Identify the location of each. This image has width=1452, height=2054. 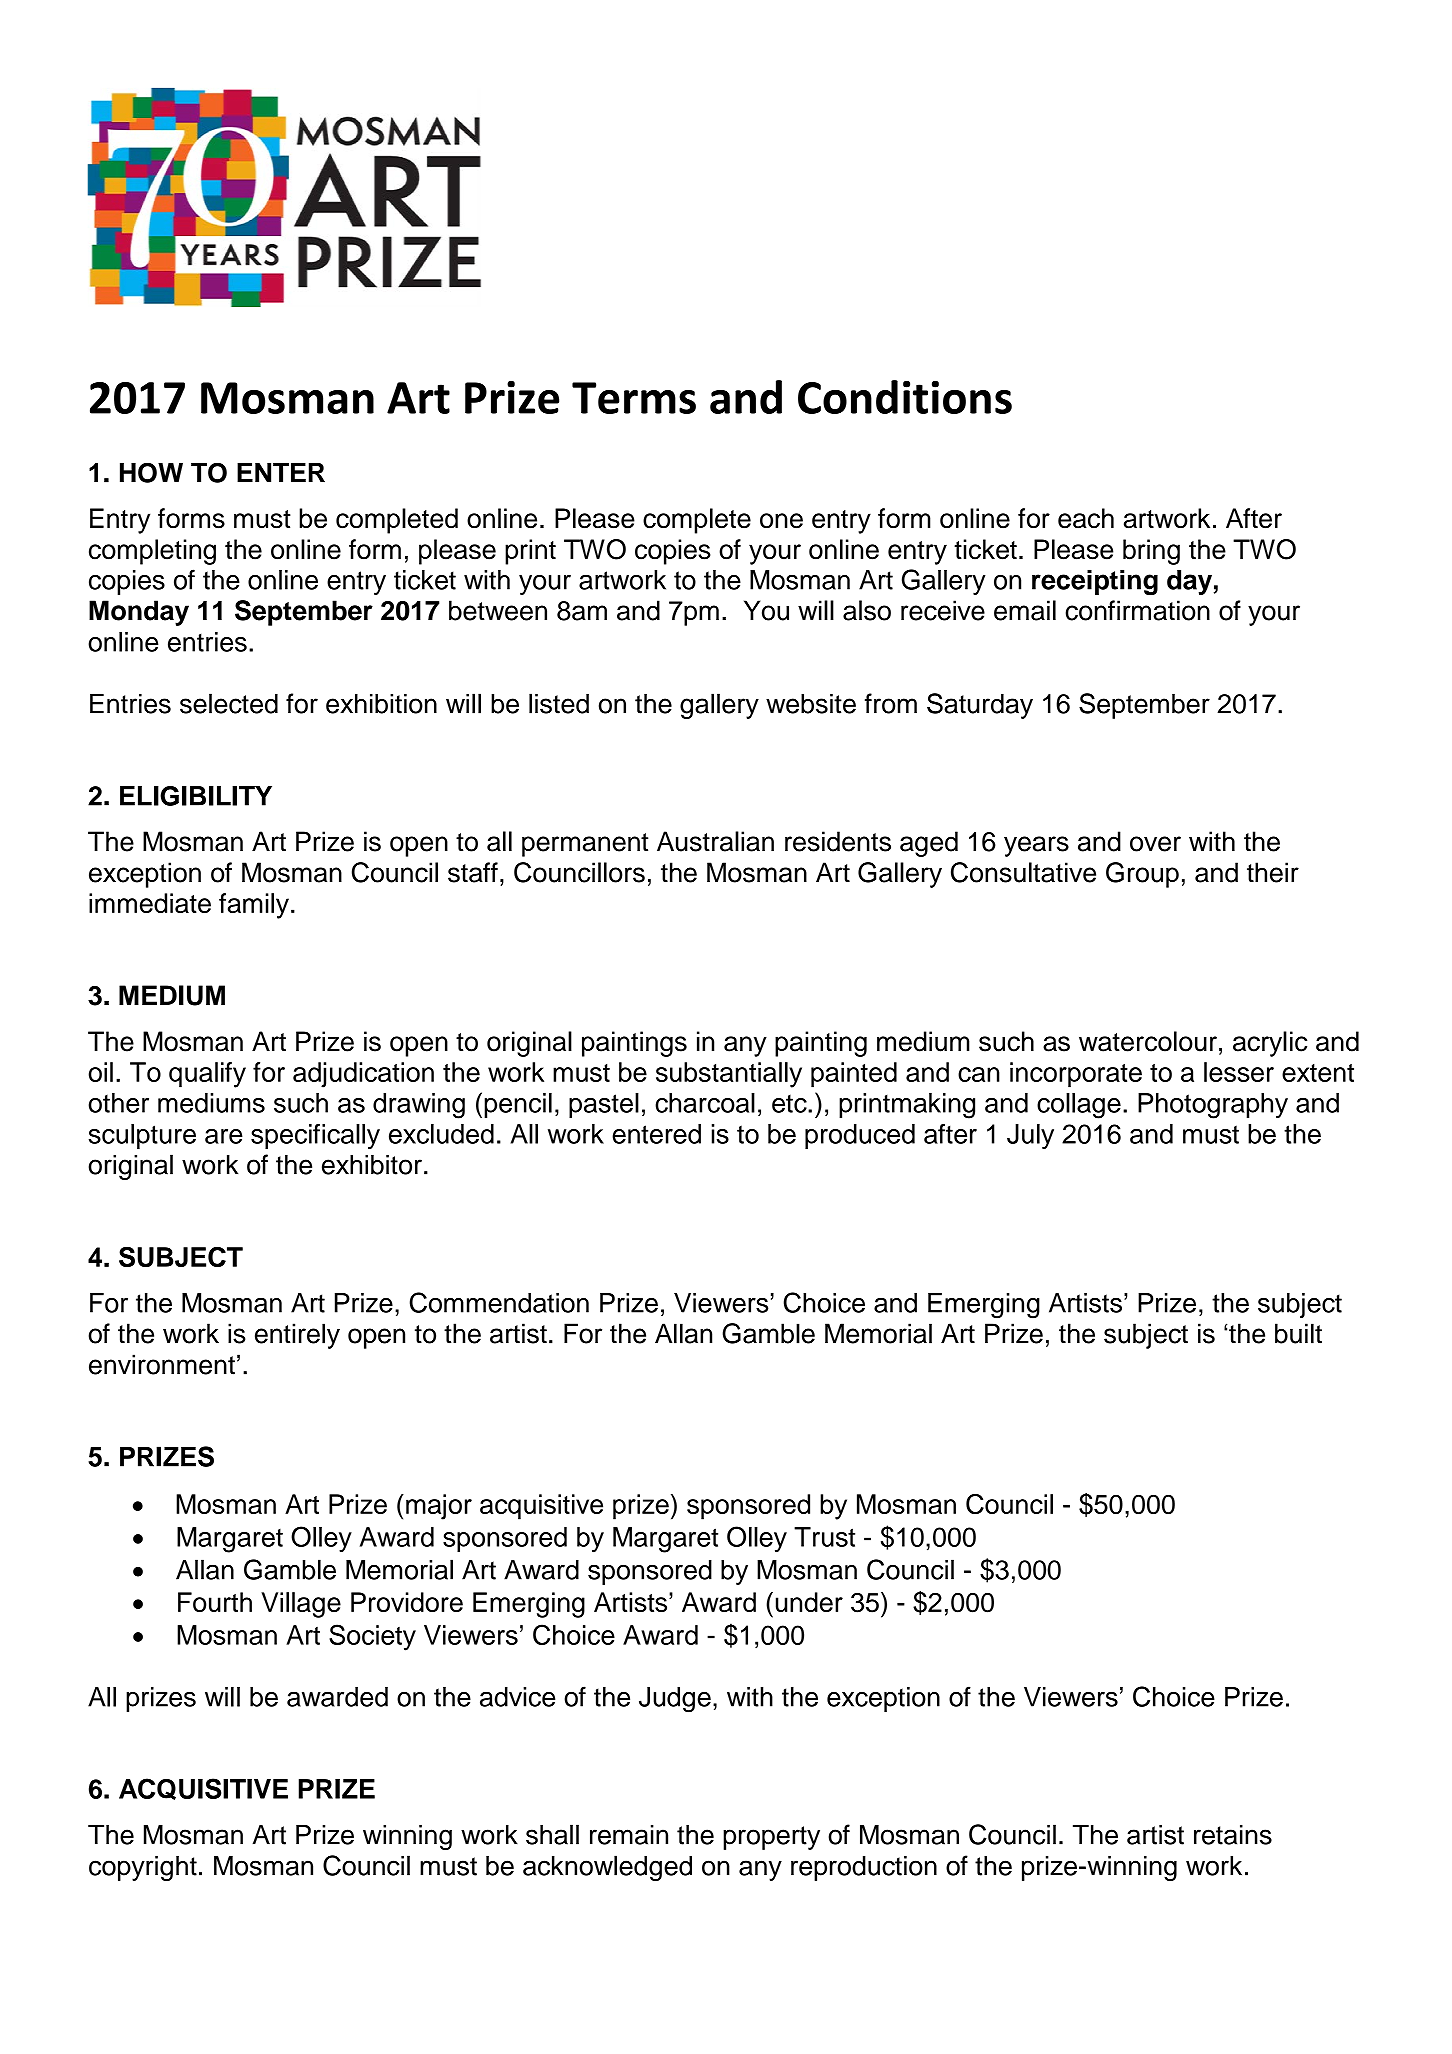
(1086, 518).
